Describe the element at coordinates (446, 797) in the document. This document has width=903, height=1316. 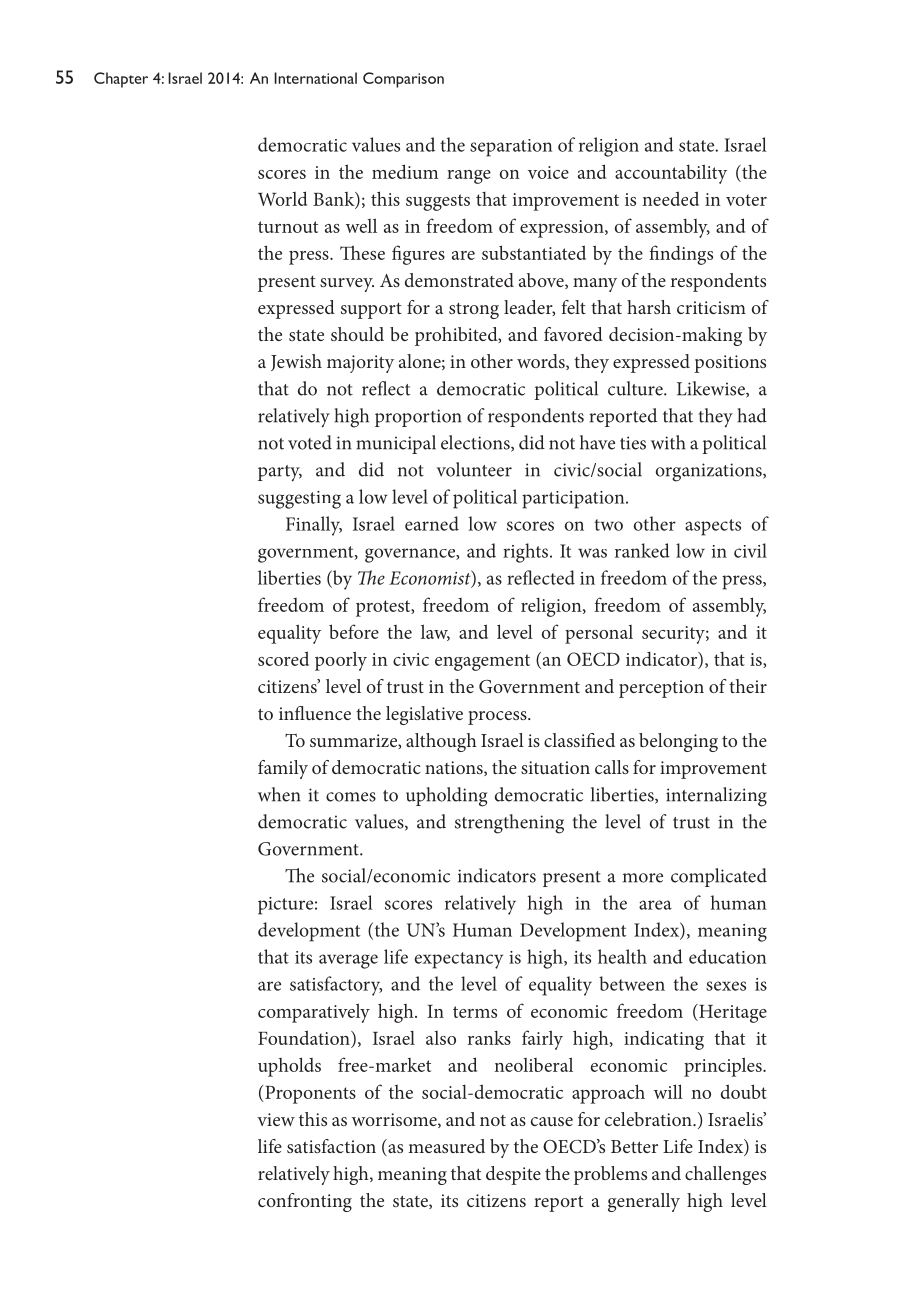
I see `upholding` at that location.
